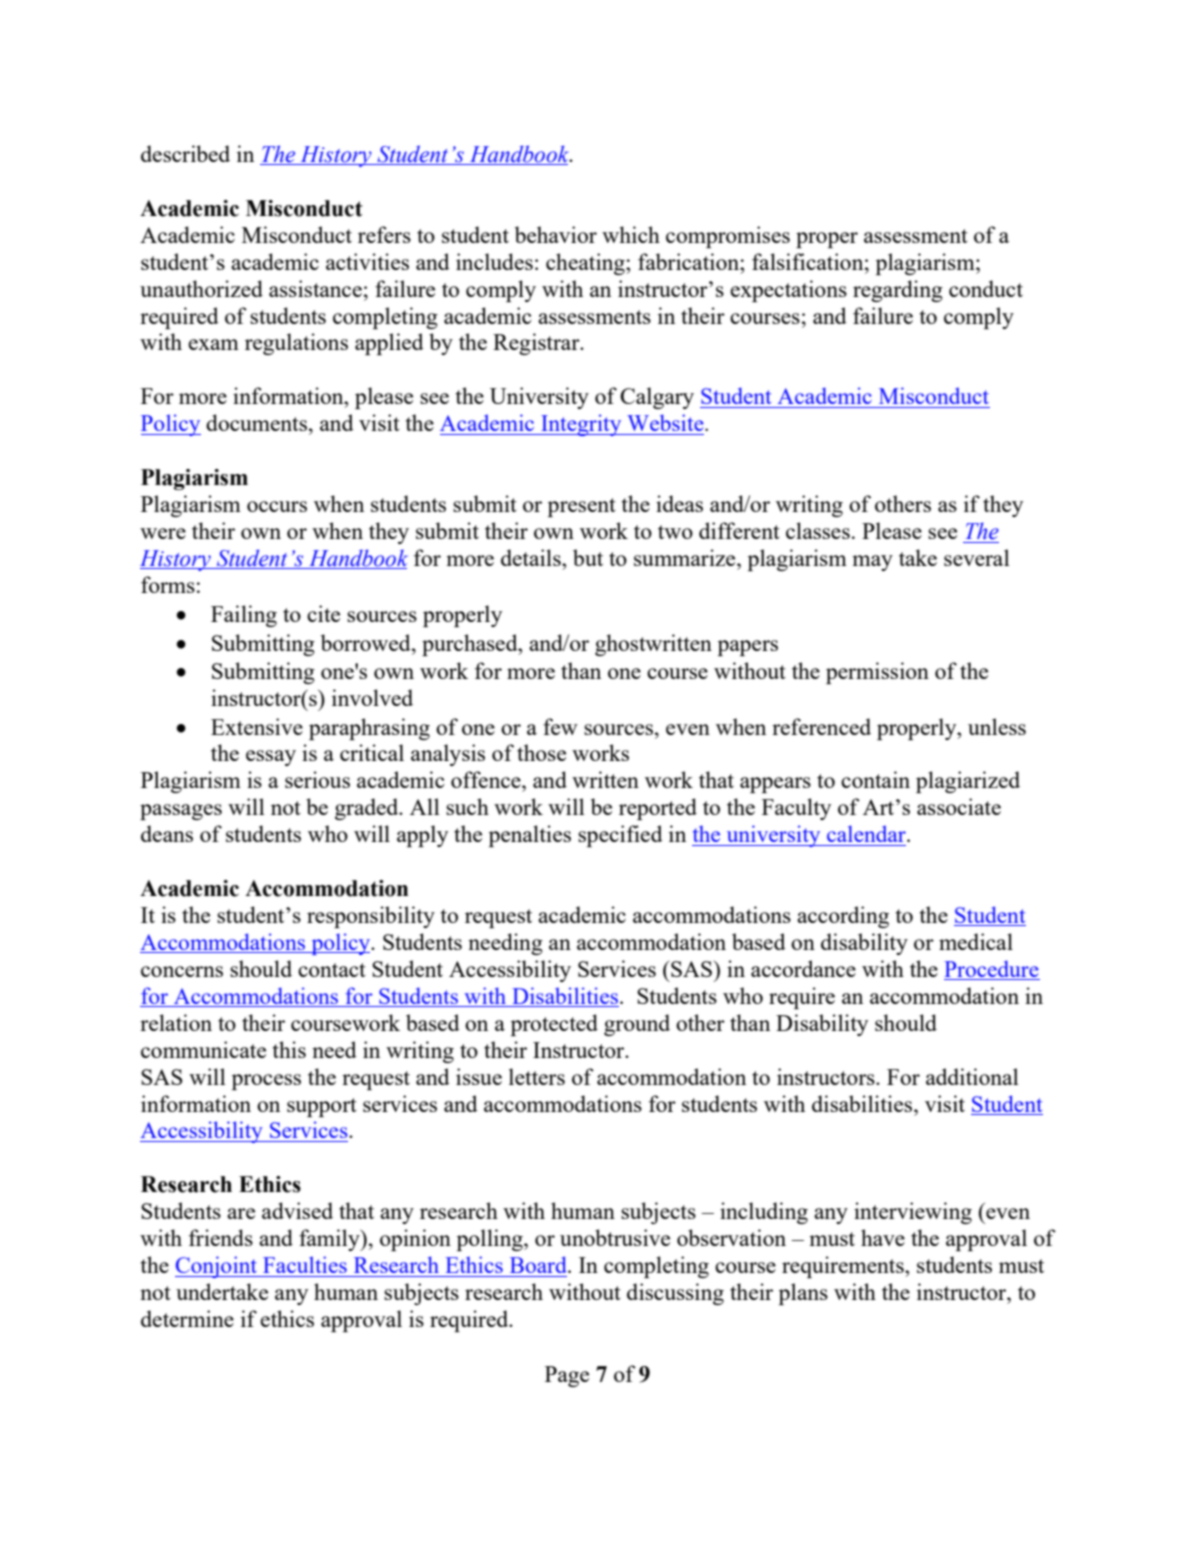 Image resolution: width=1195 pixels, height=1546 pixels. What do you see at coordinates (256, 422) in the screenshot?
I see `documents` at bounding box center [256, 422].
